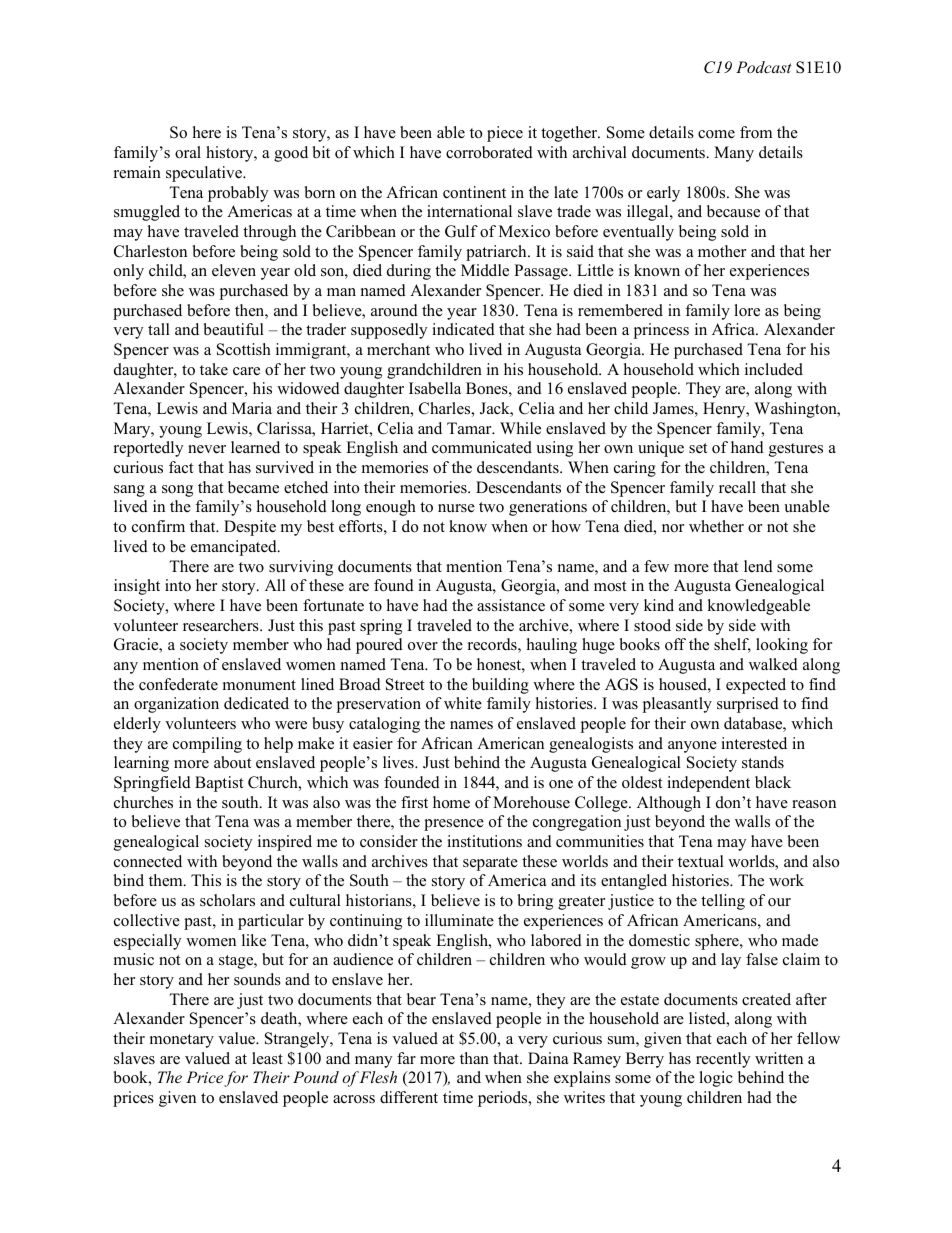 This screenshot has height=1233, width=952. I want to click on presence, so click(454, 825).
